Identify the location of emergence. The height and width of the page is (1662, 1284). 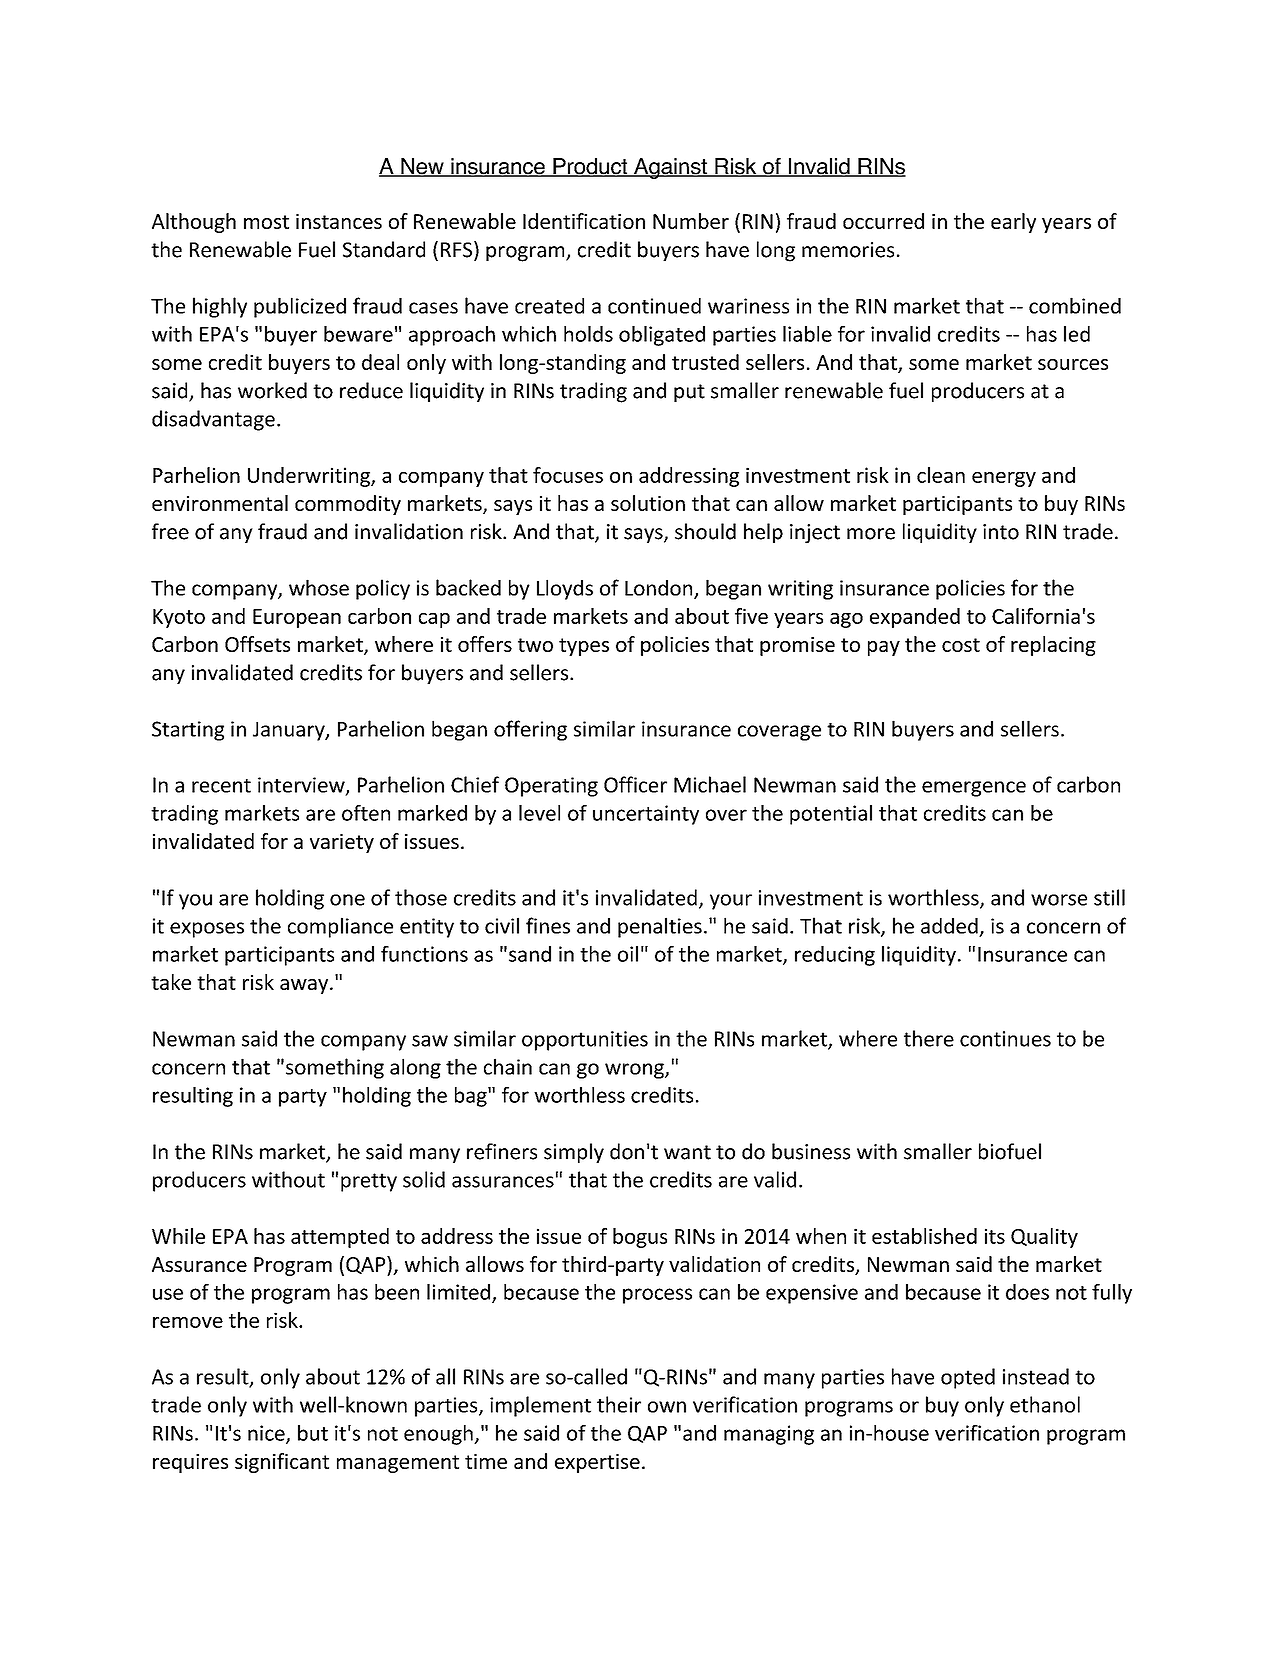
(974, 789).
